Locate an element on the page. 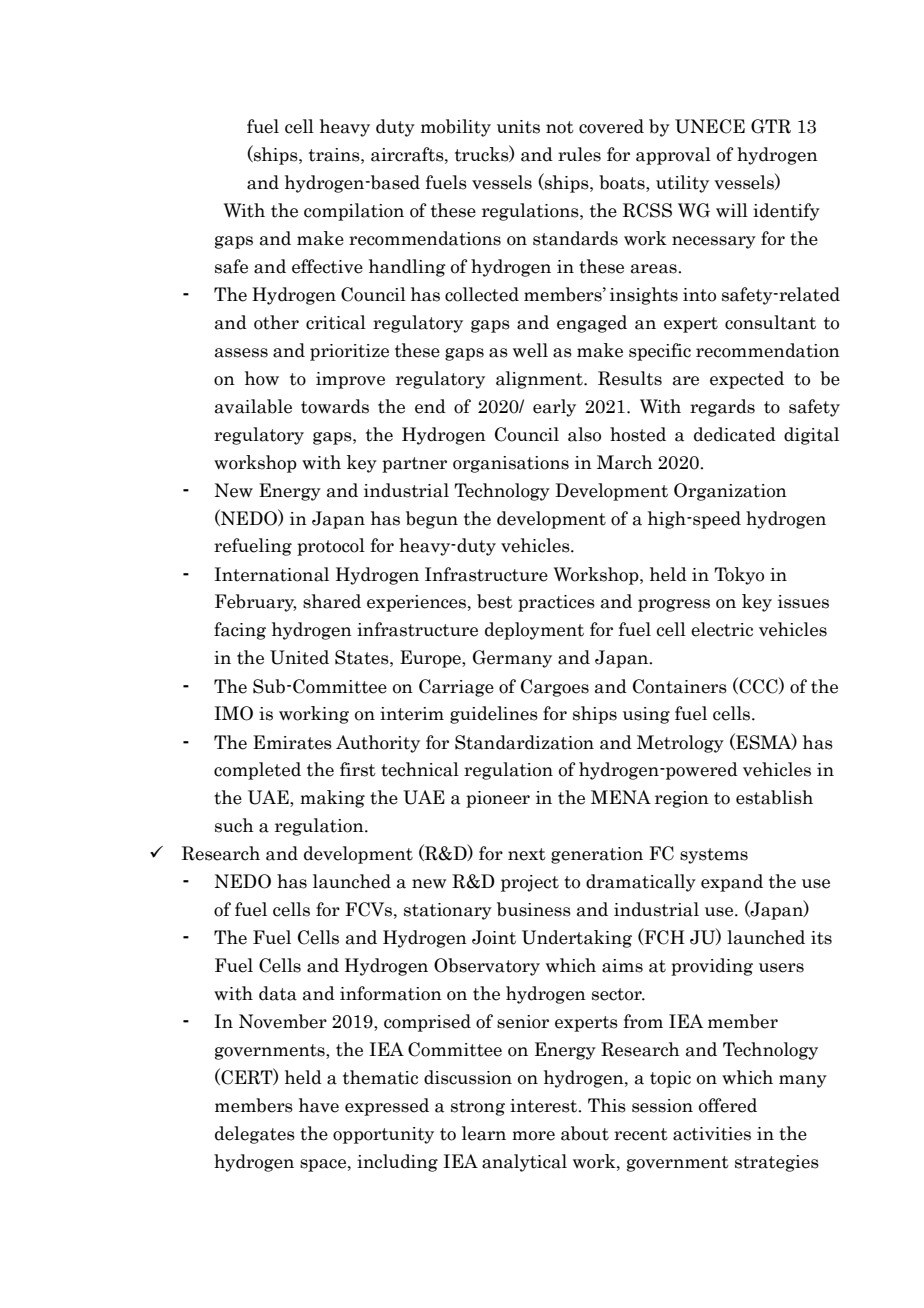 The height and width of the image is (1308, 924). regards is located at coordinates (722, 408).
